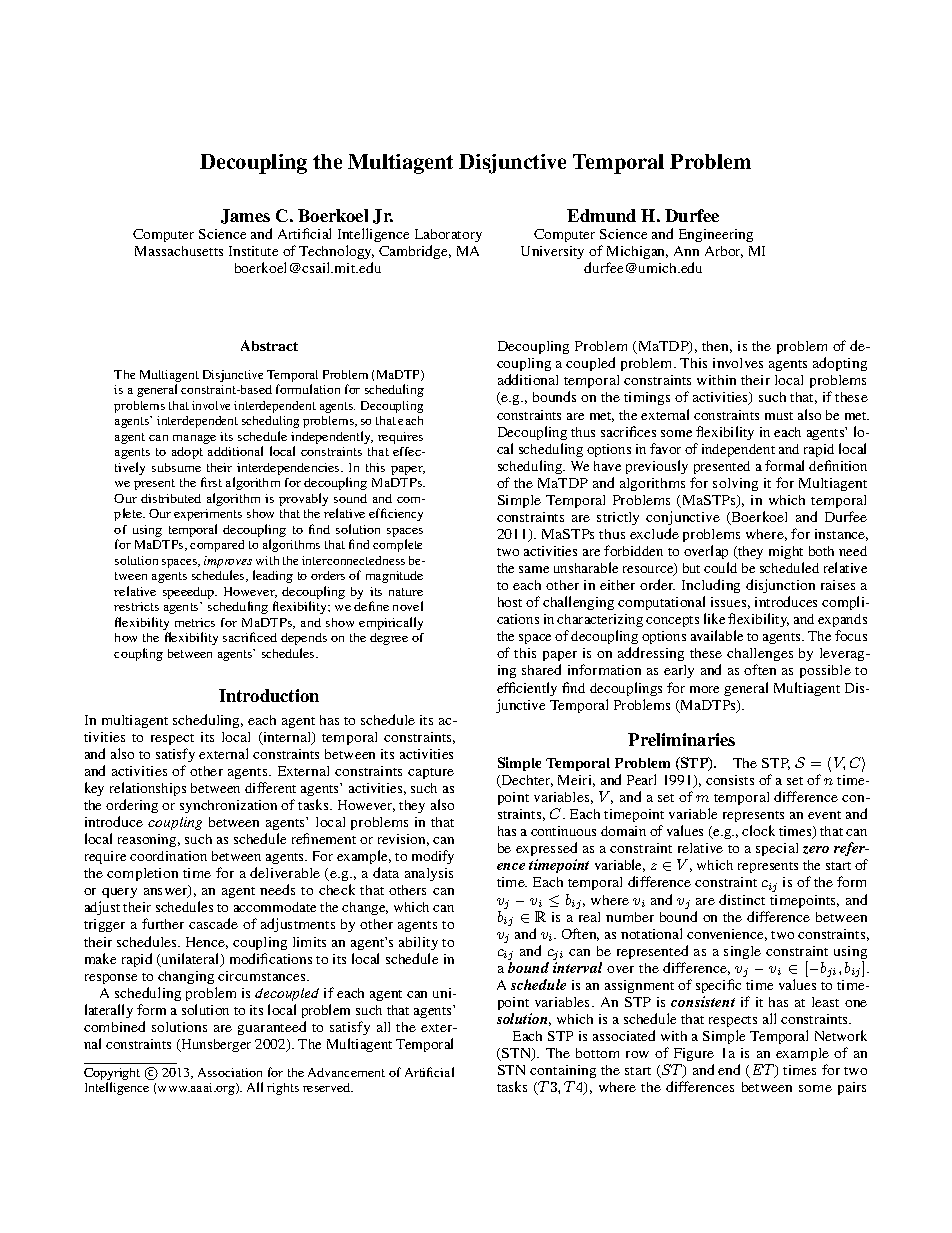 The image size is (952, 1233). Describe the element at coordinates (724, 252) in the image. I see `Arbor` at that location.
